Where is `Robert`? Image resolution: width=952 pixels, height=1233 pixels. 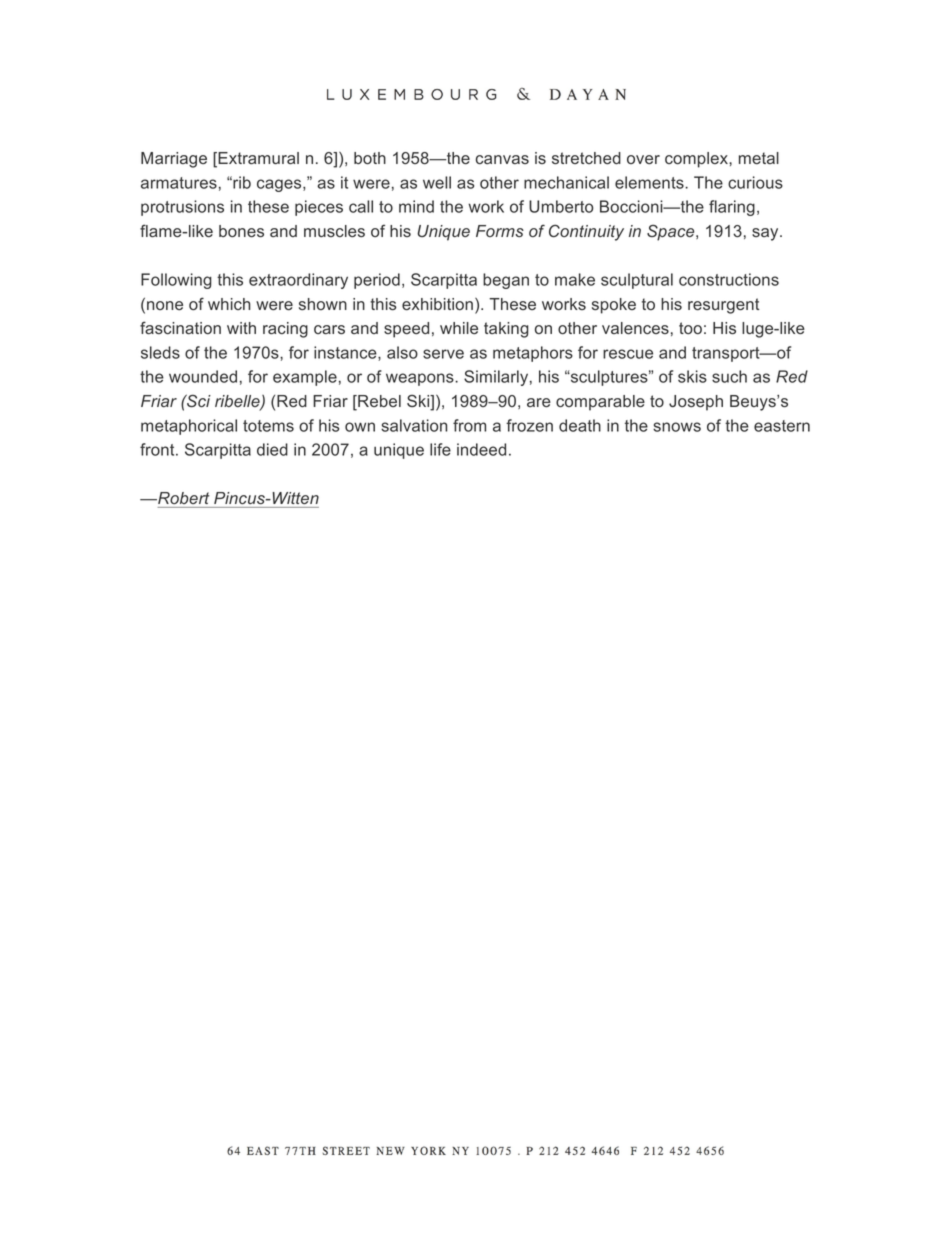
Robert is located at coordinates (183, 498).
